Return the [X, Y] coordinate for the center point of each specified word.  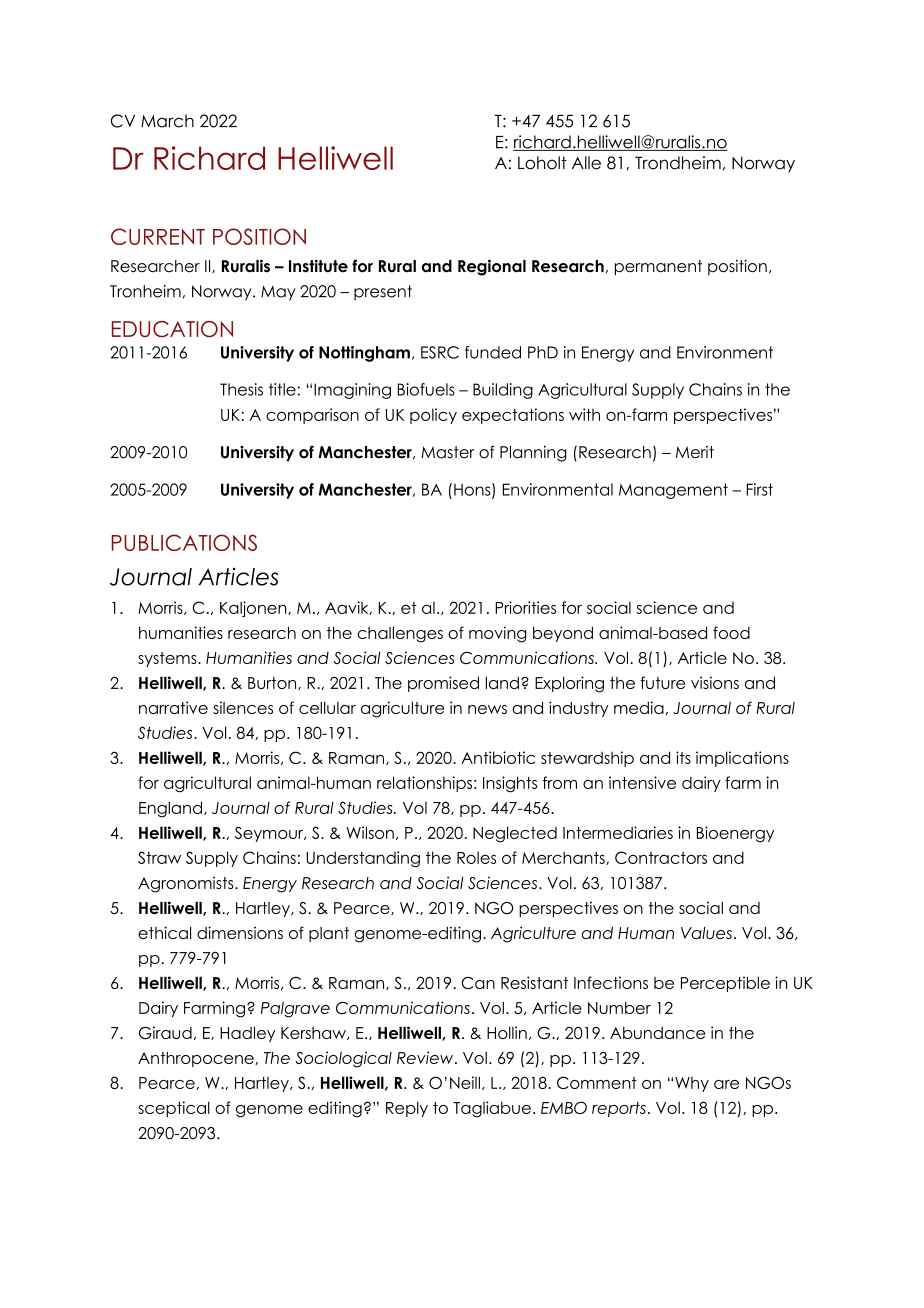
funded [493, 352]
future [662, 682]
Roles [476, 857]
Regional [492, 267]
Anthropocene [197, 1059]
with [584, 414]
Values [706, 933]
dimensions [240, 932]
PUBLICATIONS [184, 542]
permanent [658, 267]
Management [673, 491]
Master [448, 452]
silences [243, 707]
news [487, 709]
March [167, 121]
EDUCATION [172, 329]
